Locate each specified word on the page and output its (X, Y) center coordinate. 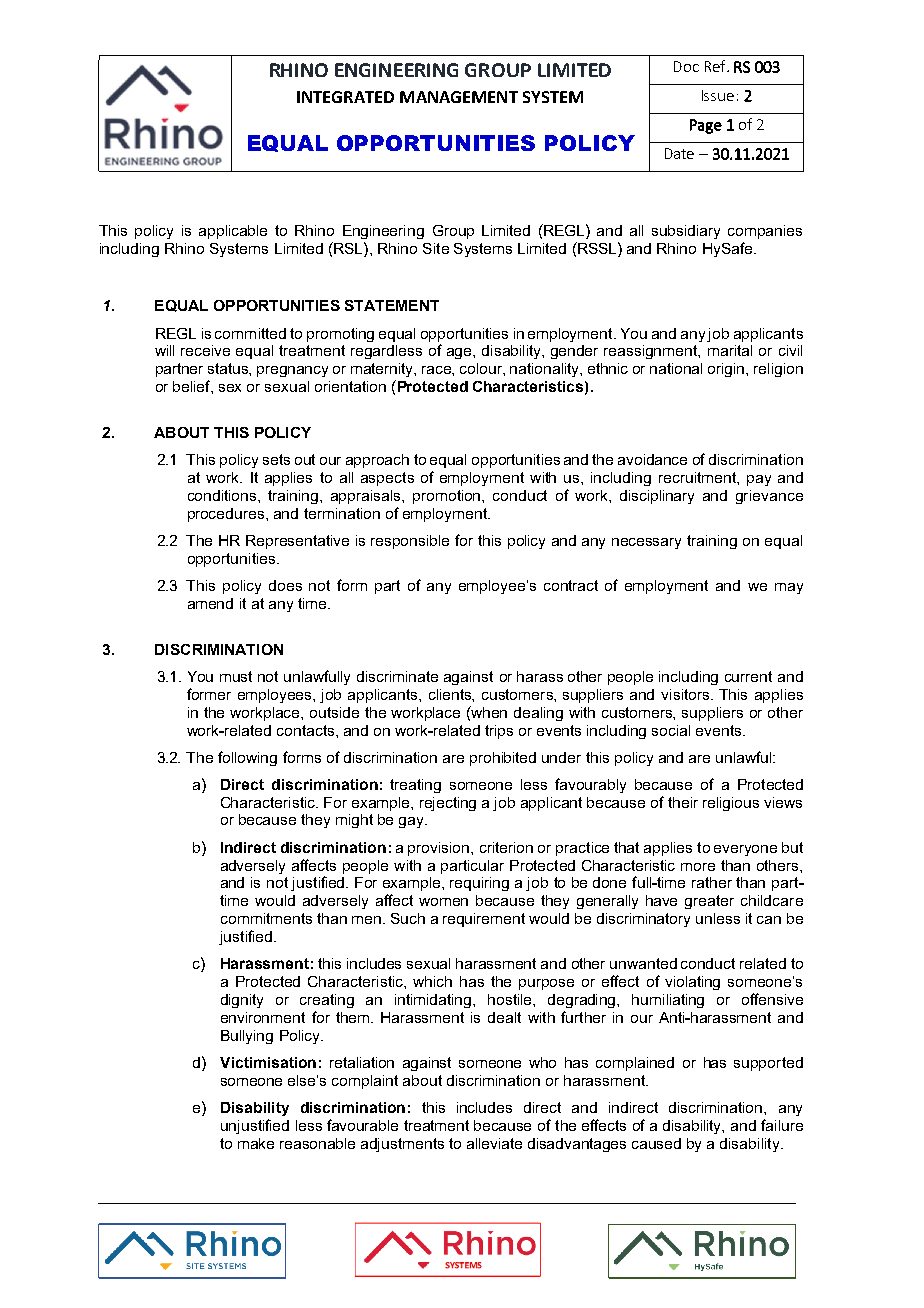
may (789, 588)
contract (571, 585)
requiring (479, 884)
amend (210, 603)
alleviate (494, 1143)
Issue (718, 95)
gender (574, 352)
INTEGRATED (345, 97)
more (698, 867)
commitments (266, 918)
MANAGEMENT (459, 97)
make (256, 1143)
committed (250, 333)
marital (730, 350)
